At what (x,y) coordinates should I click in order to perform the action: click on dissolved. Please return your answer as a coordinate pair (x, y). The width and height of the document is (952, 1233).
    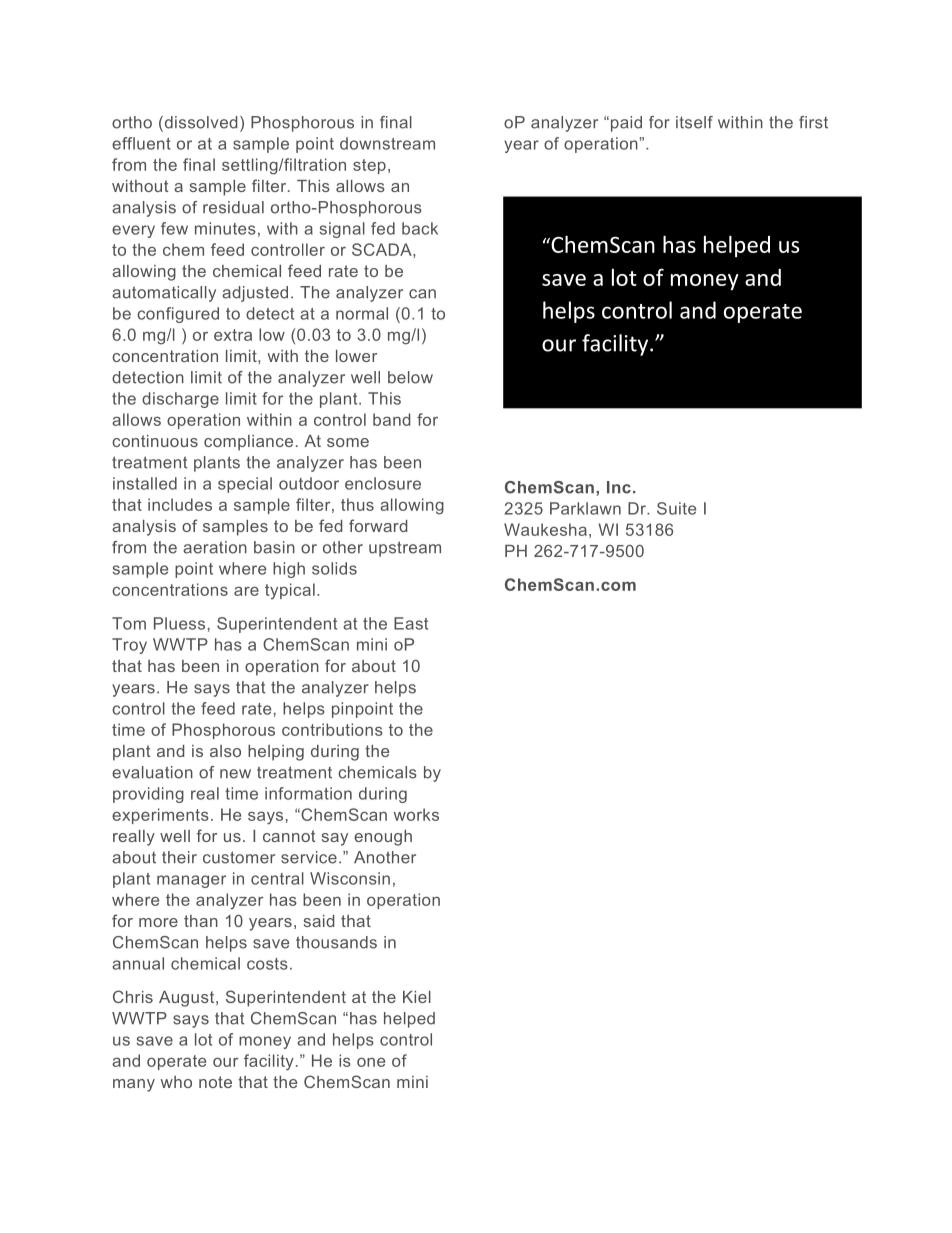
    Looking at the image, I should click on (199, 123).
